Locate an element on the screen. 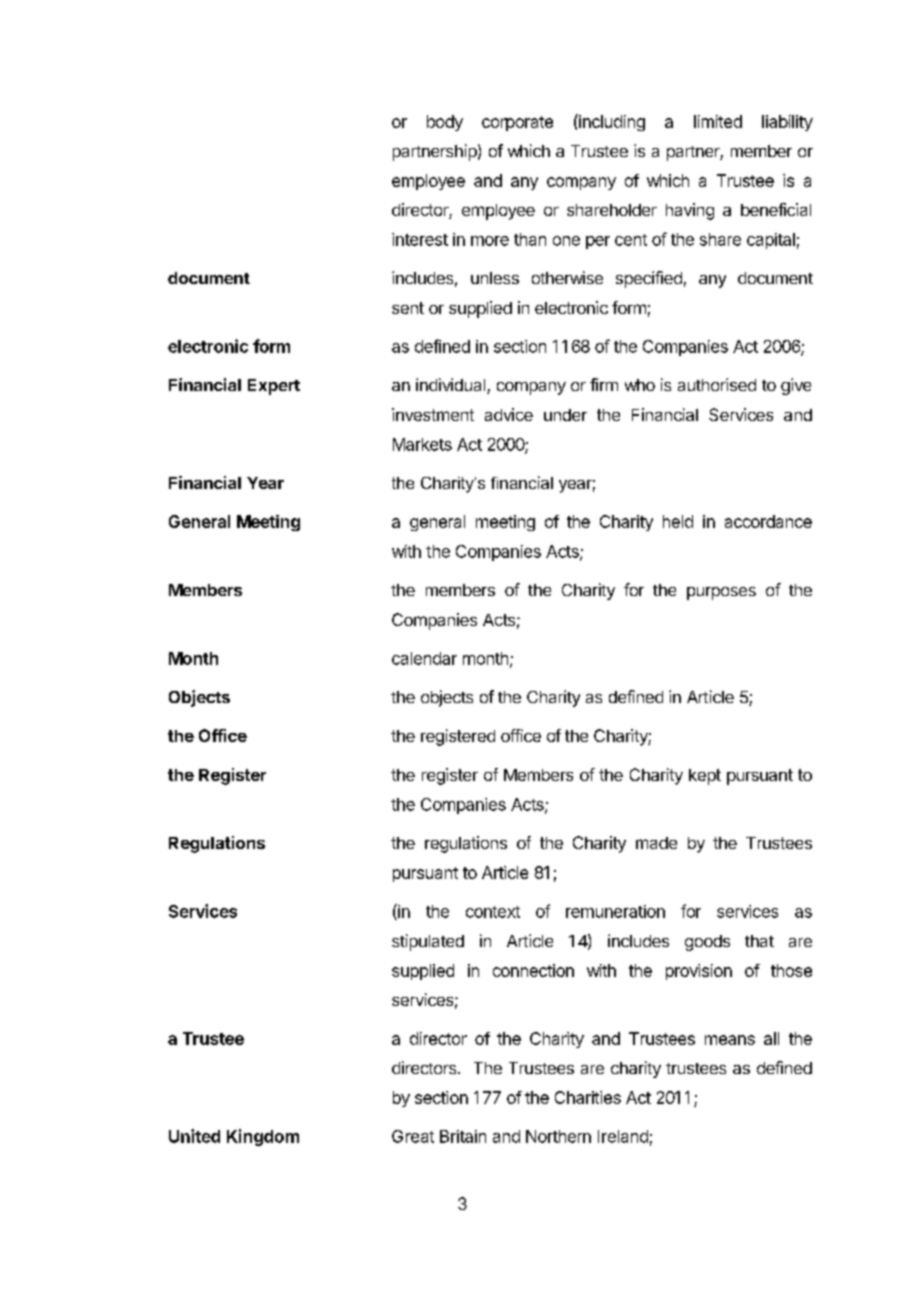 The image size is (924, 1308). body is located at coordinates (445, 123).
